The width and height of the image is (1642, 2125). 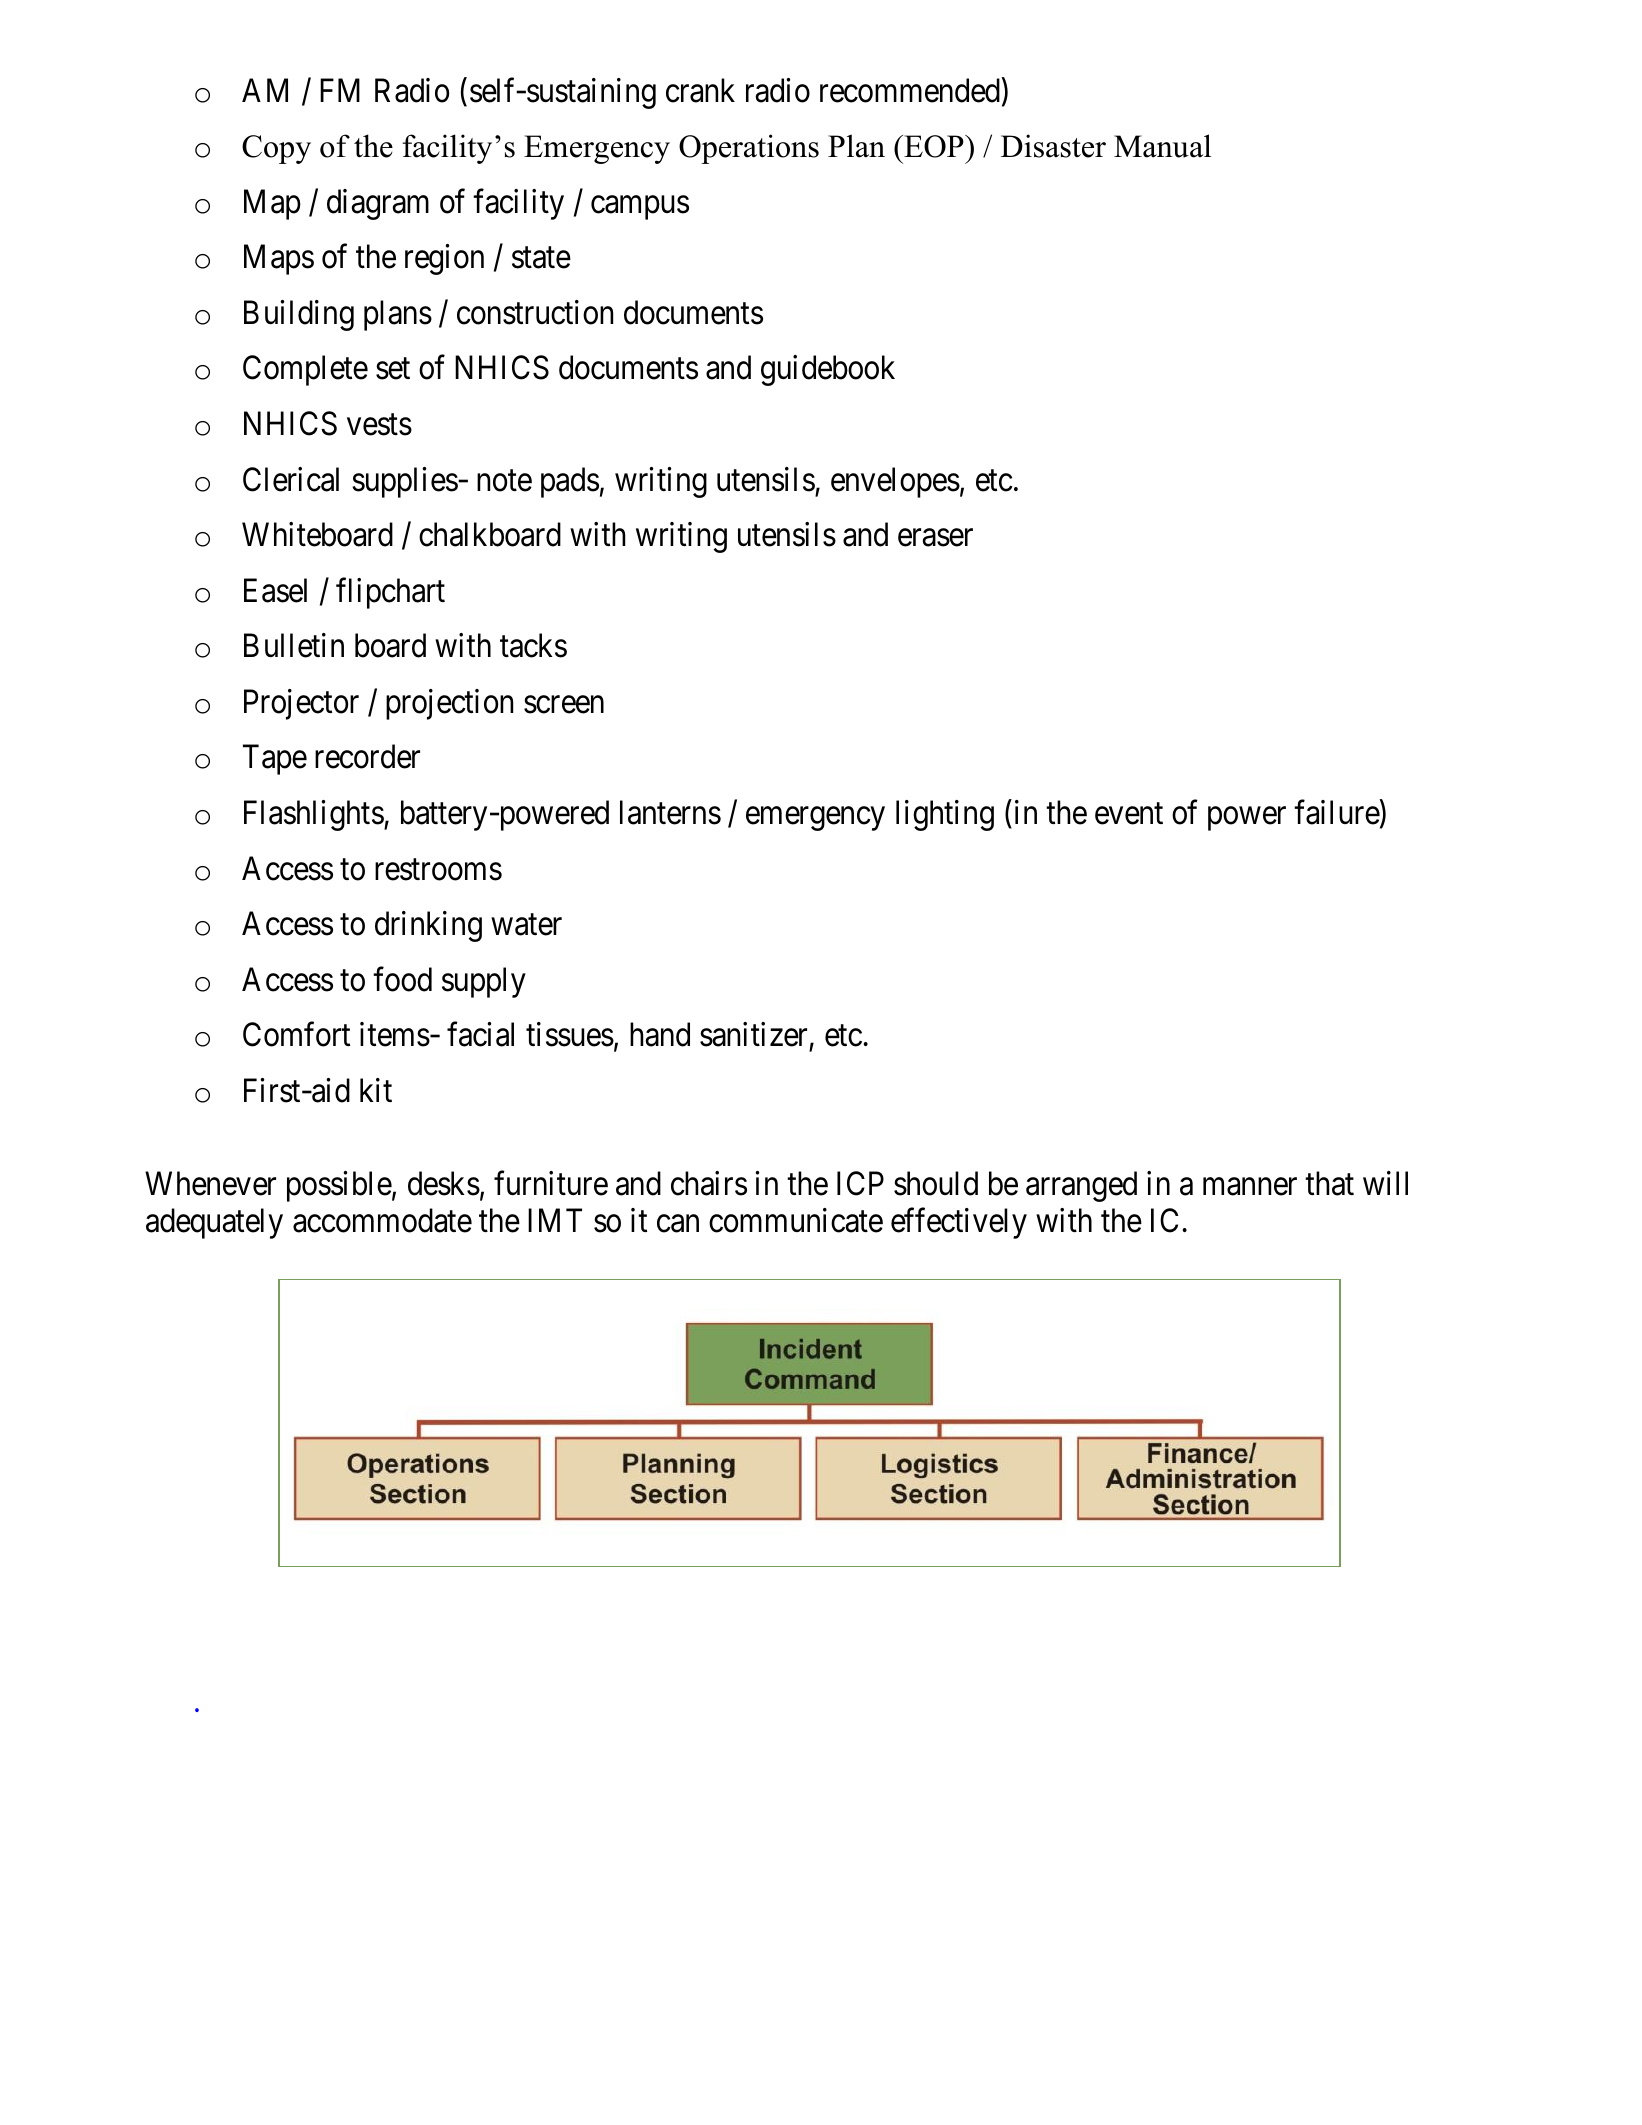 What do you see at coordinates (564, 705) in the image?
I see `screen` at bounding box center [564, 705].
